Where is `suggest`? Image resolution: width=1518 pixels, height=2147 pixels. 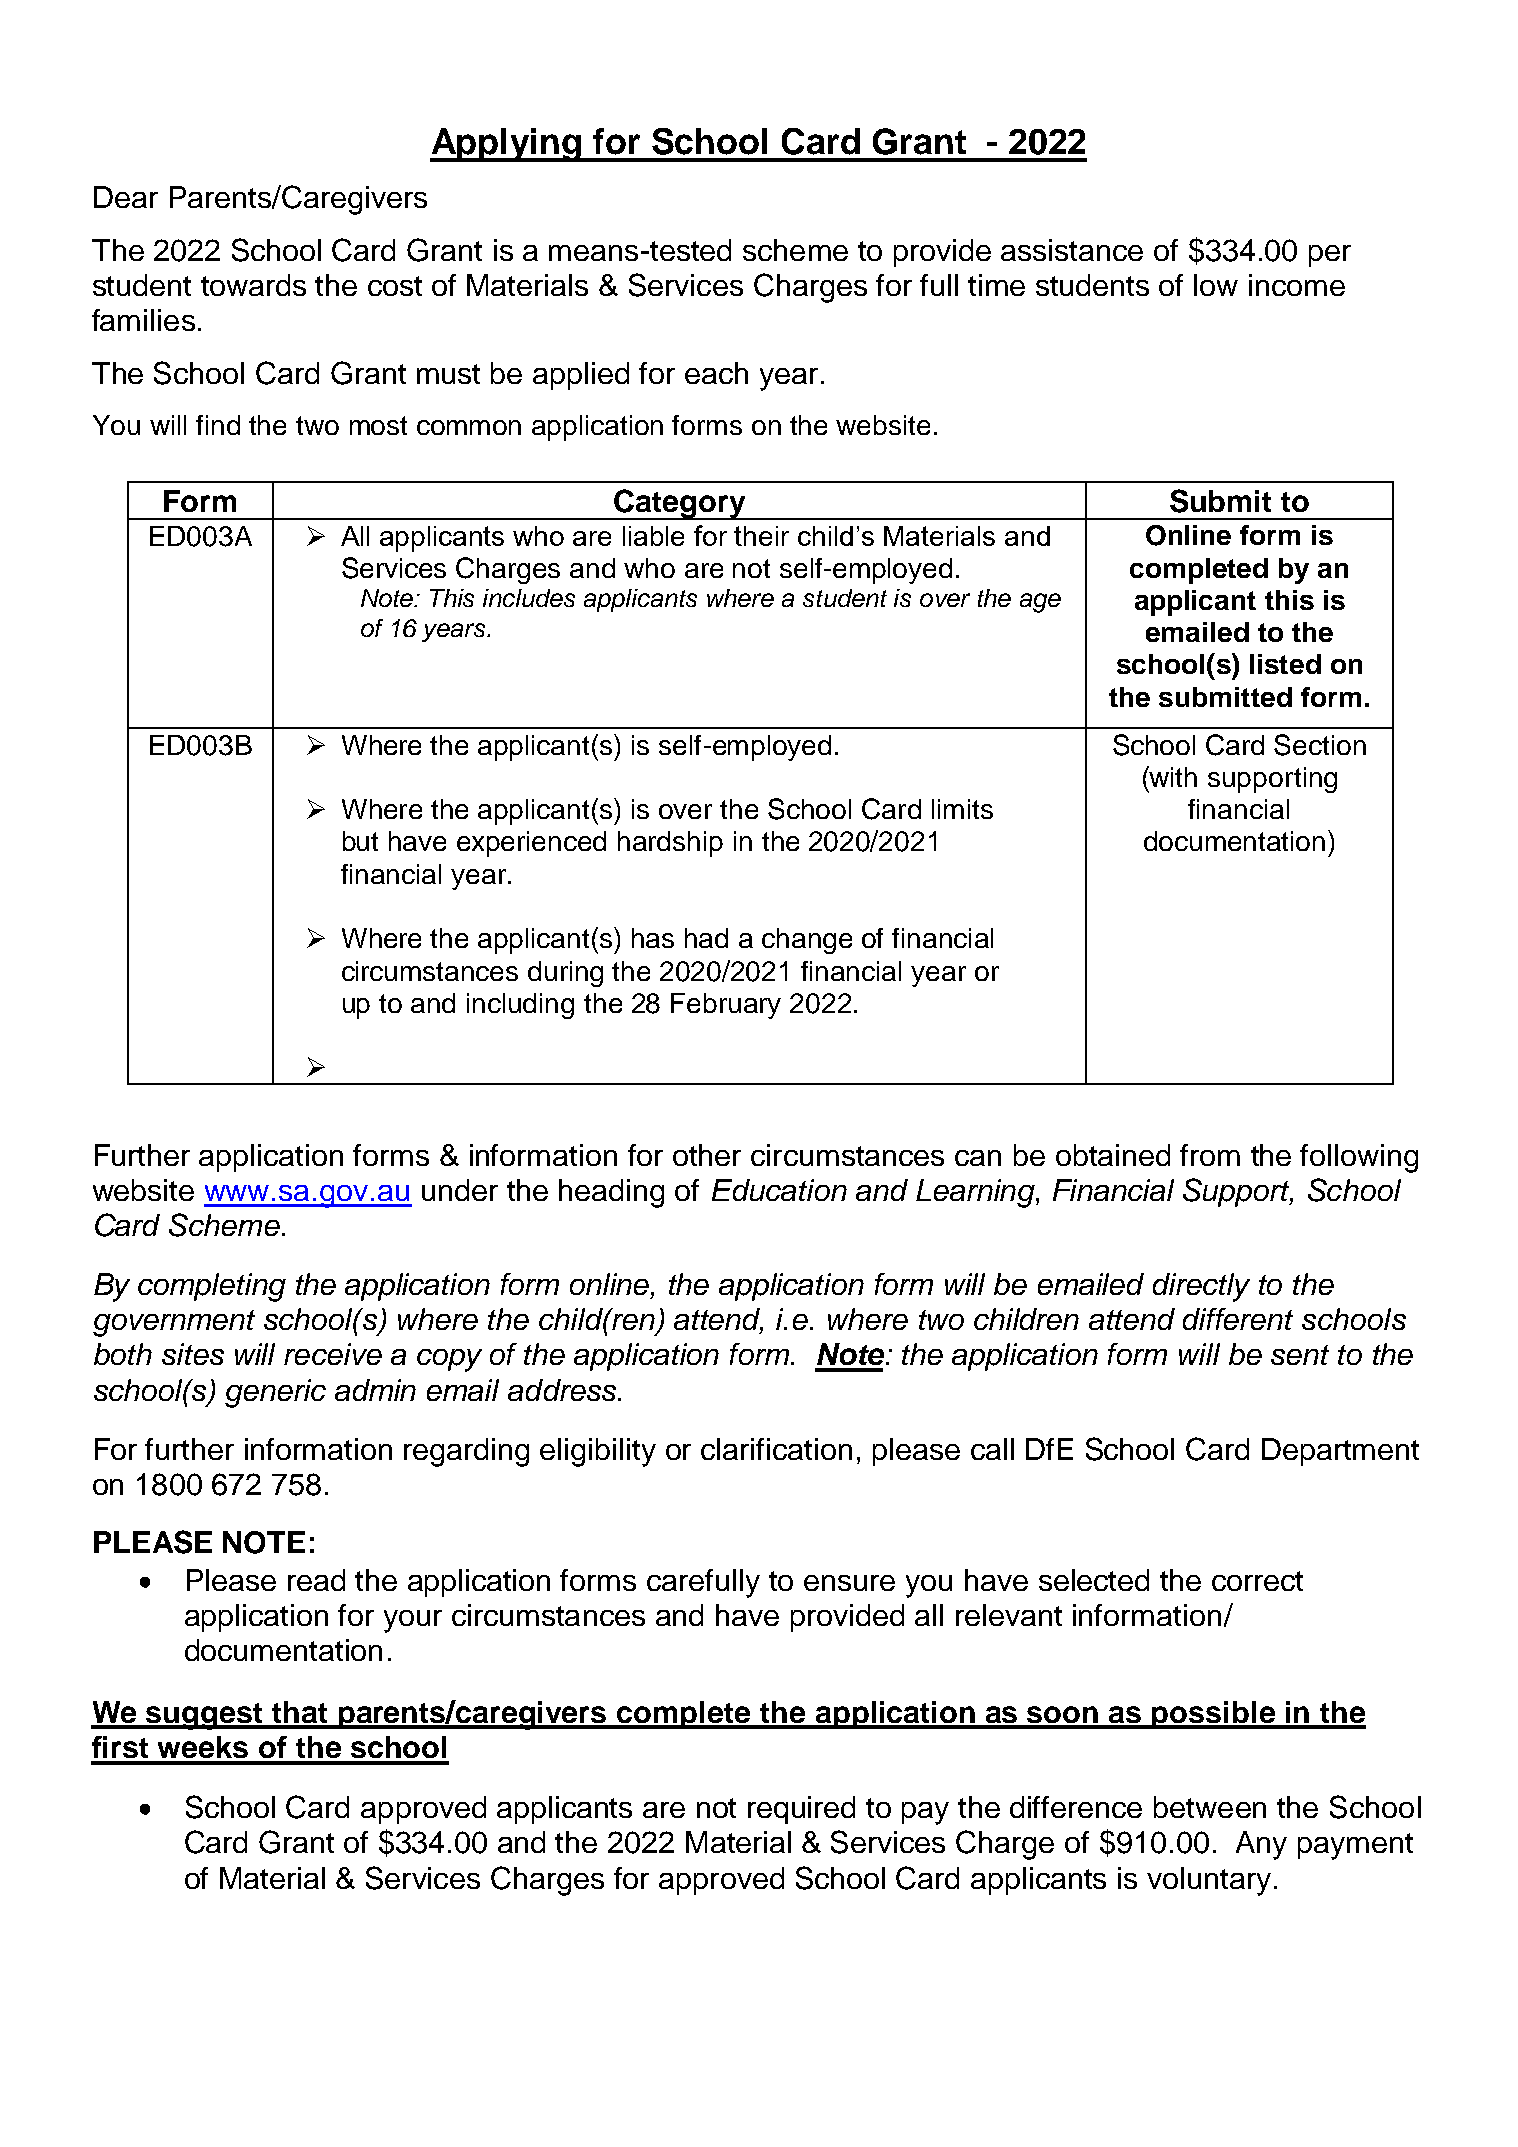
suggest is located at coordinates (205, 1716).
